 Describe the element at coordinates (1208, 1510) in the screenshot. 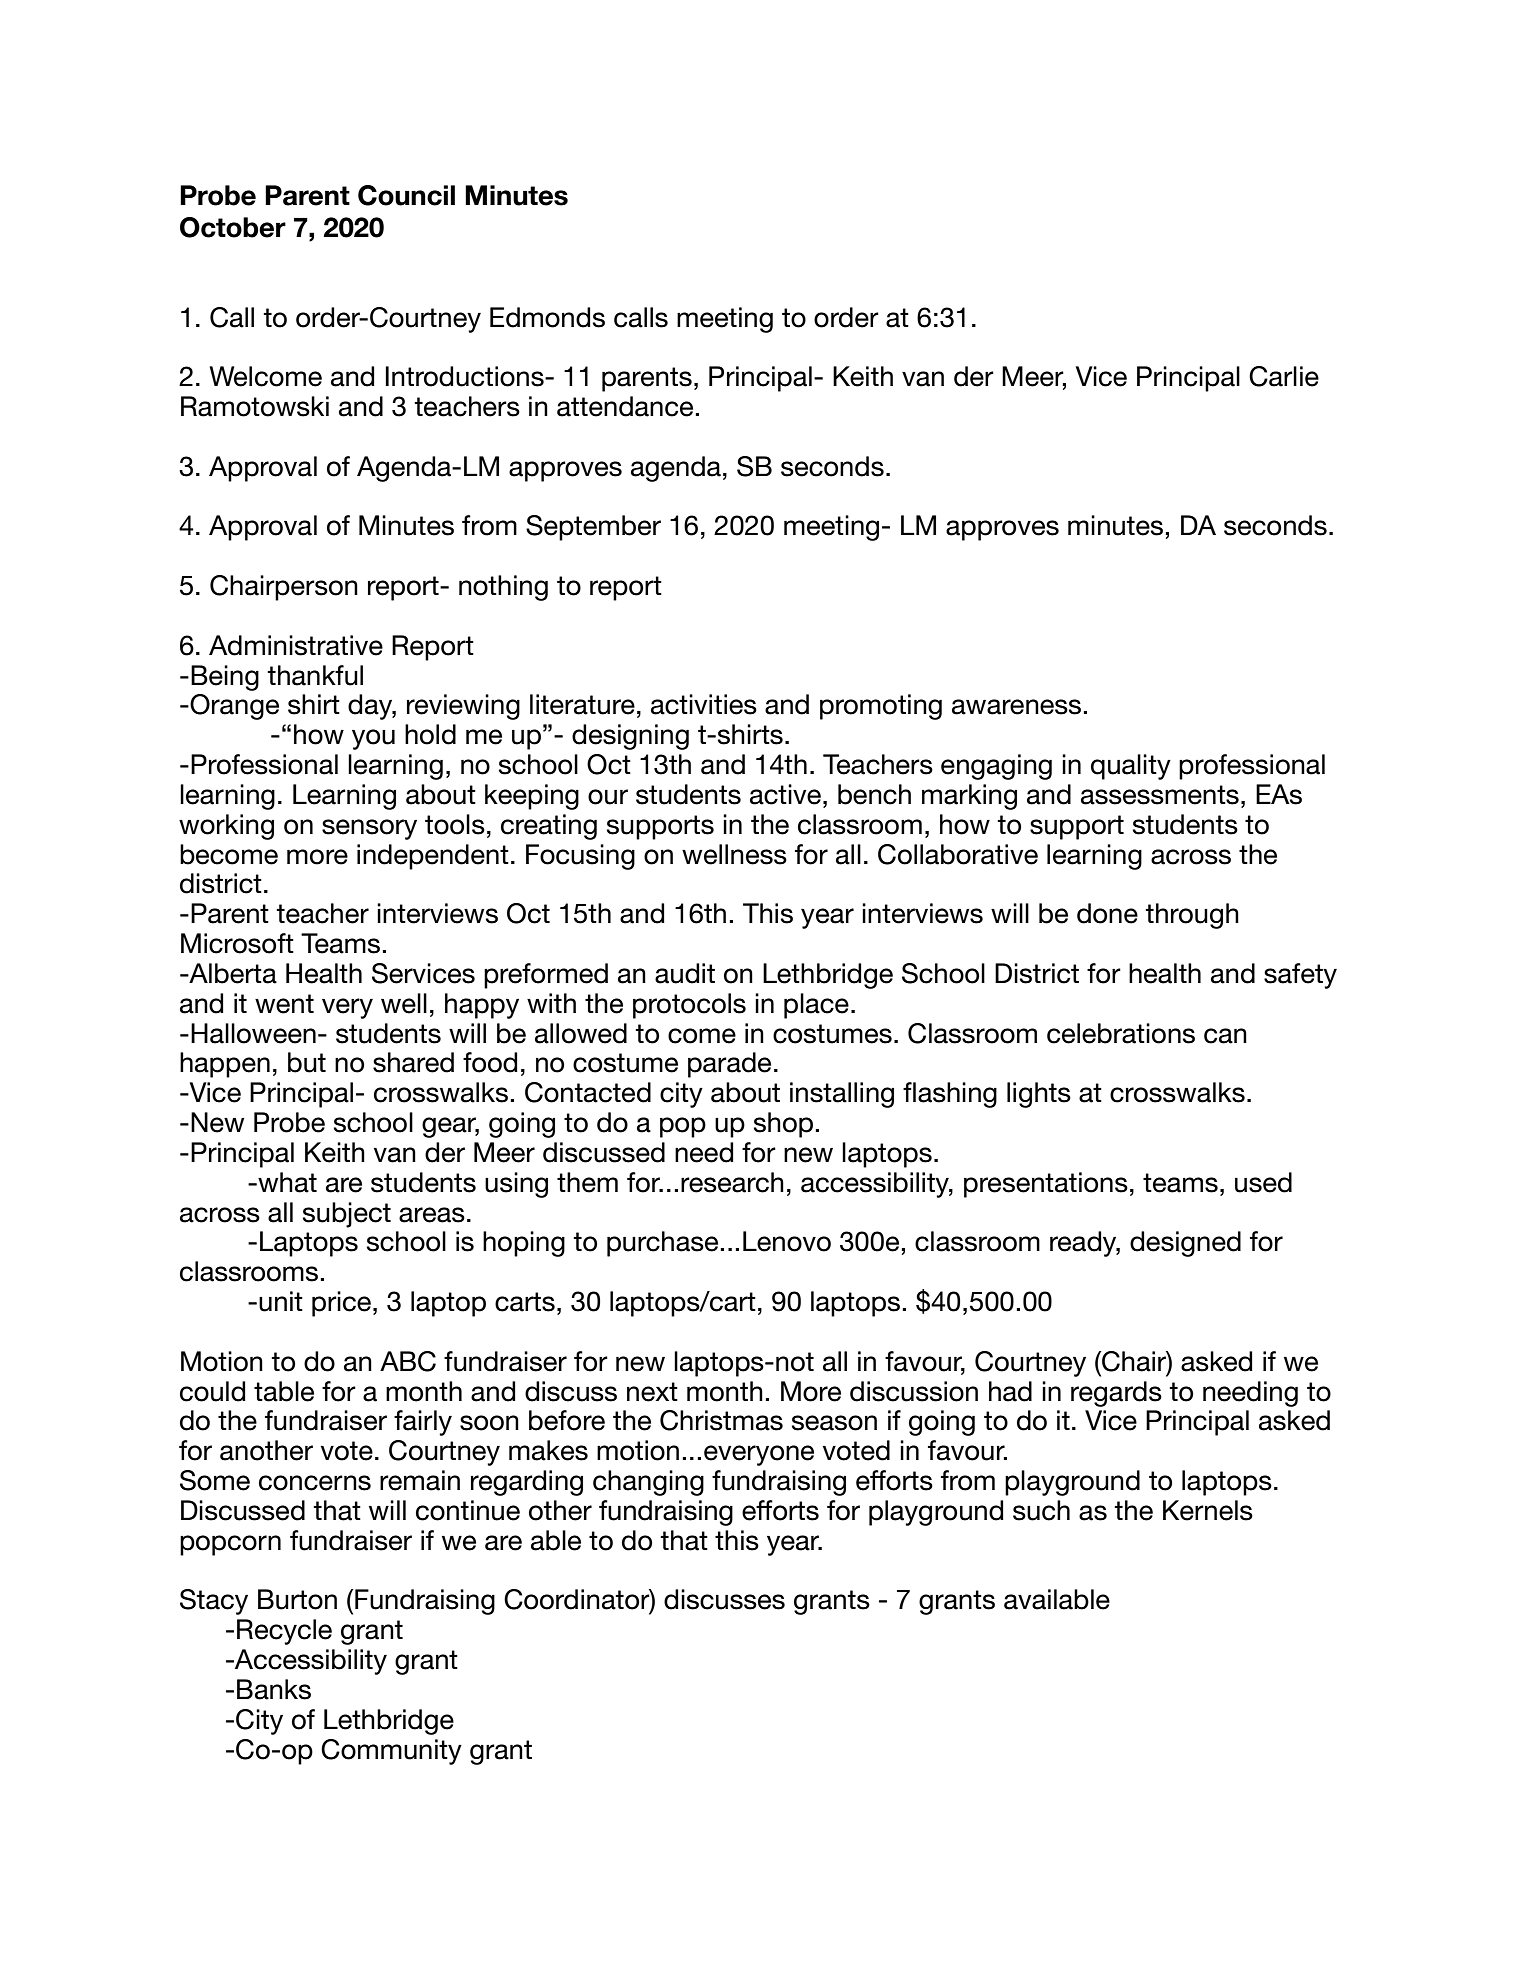

I see `Kernels` at that location.
